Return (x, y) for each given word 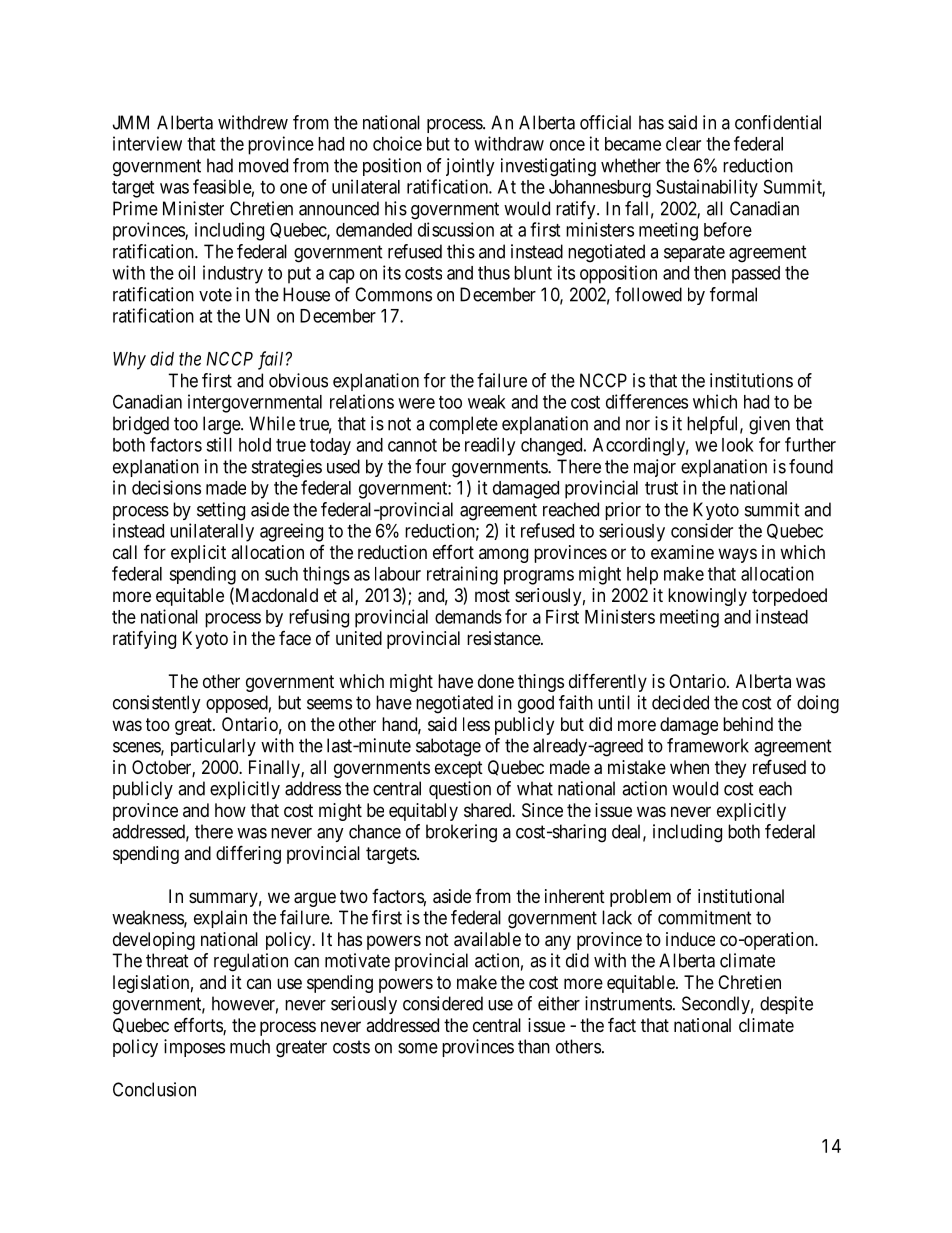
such (281, 574)
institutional (741, 896)
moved (263, 165)
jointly (470, 167)
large (222, 425)
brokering (461, 833)
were (416, 403)
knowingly (707, 597)
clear (683, 144)
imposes (194, 1048)
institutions (751, 380)
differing (248, 854)
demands (468, 617)
